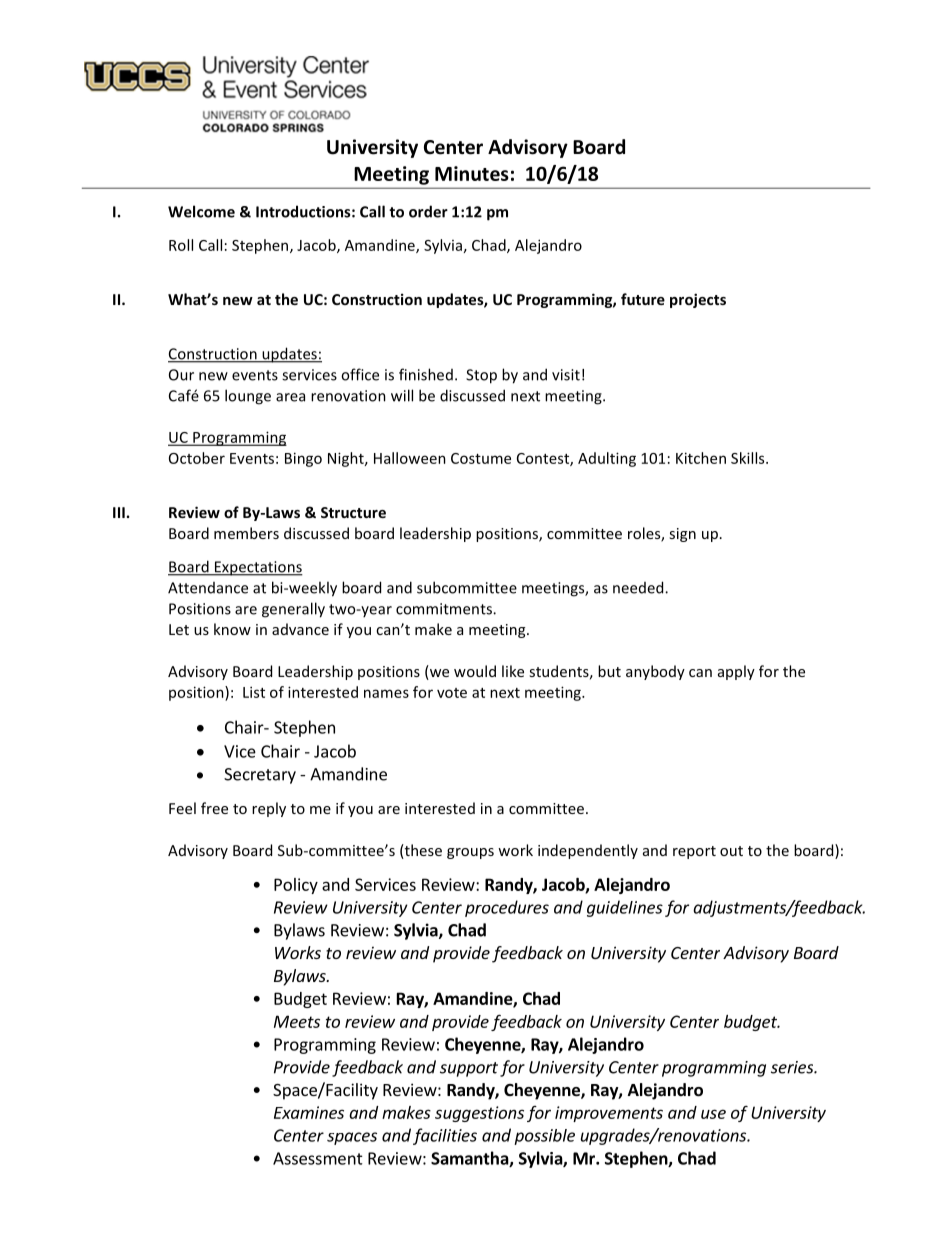  Describe the element at coordinates (296, 886) in the screenshot. I see `Policy` at that location.
